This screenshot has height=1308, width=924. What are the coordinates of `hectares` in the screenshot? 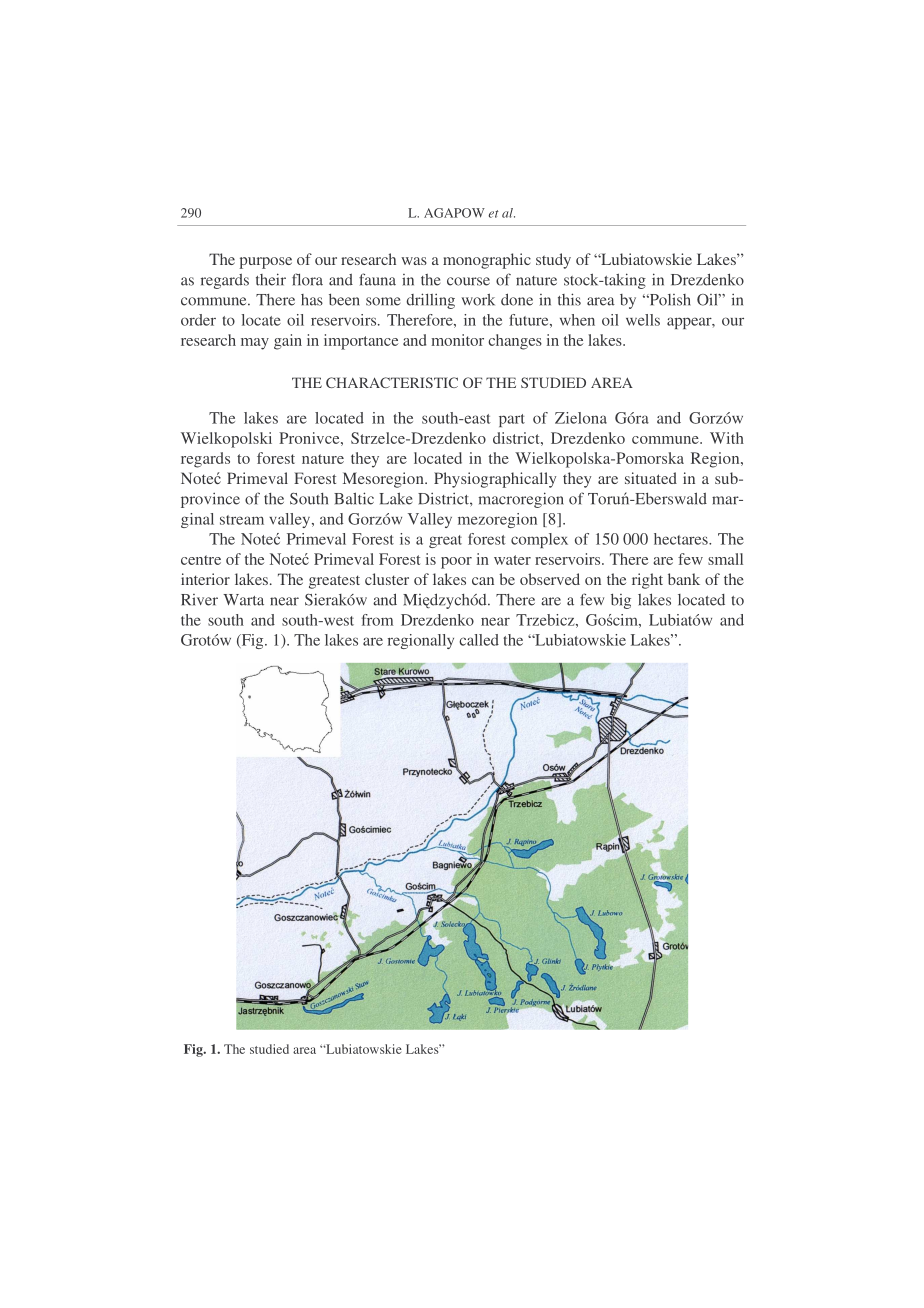 It's located at (682, 539).
